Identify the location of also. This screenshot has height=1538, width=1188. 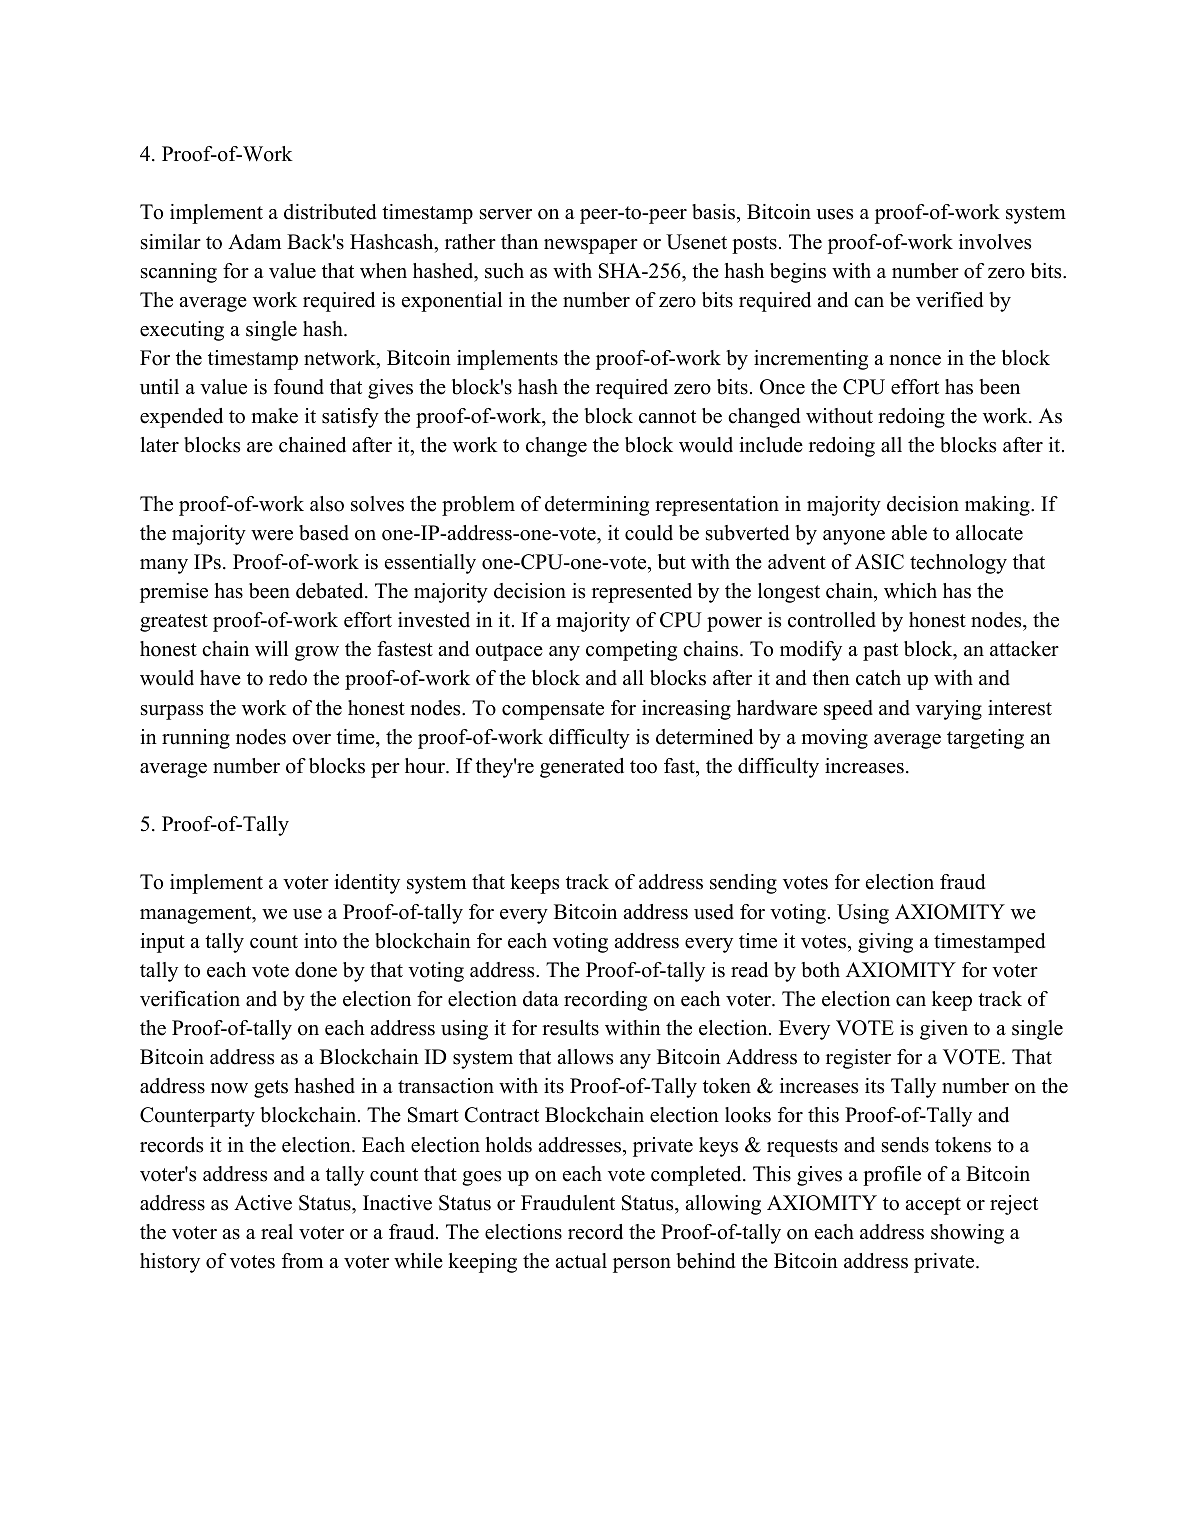
(327, 504).
